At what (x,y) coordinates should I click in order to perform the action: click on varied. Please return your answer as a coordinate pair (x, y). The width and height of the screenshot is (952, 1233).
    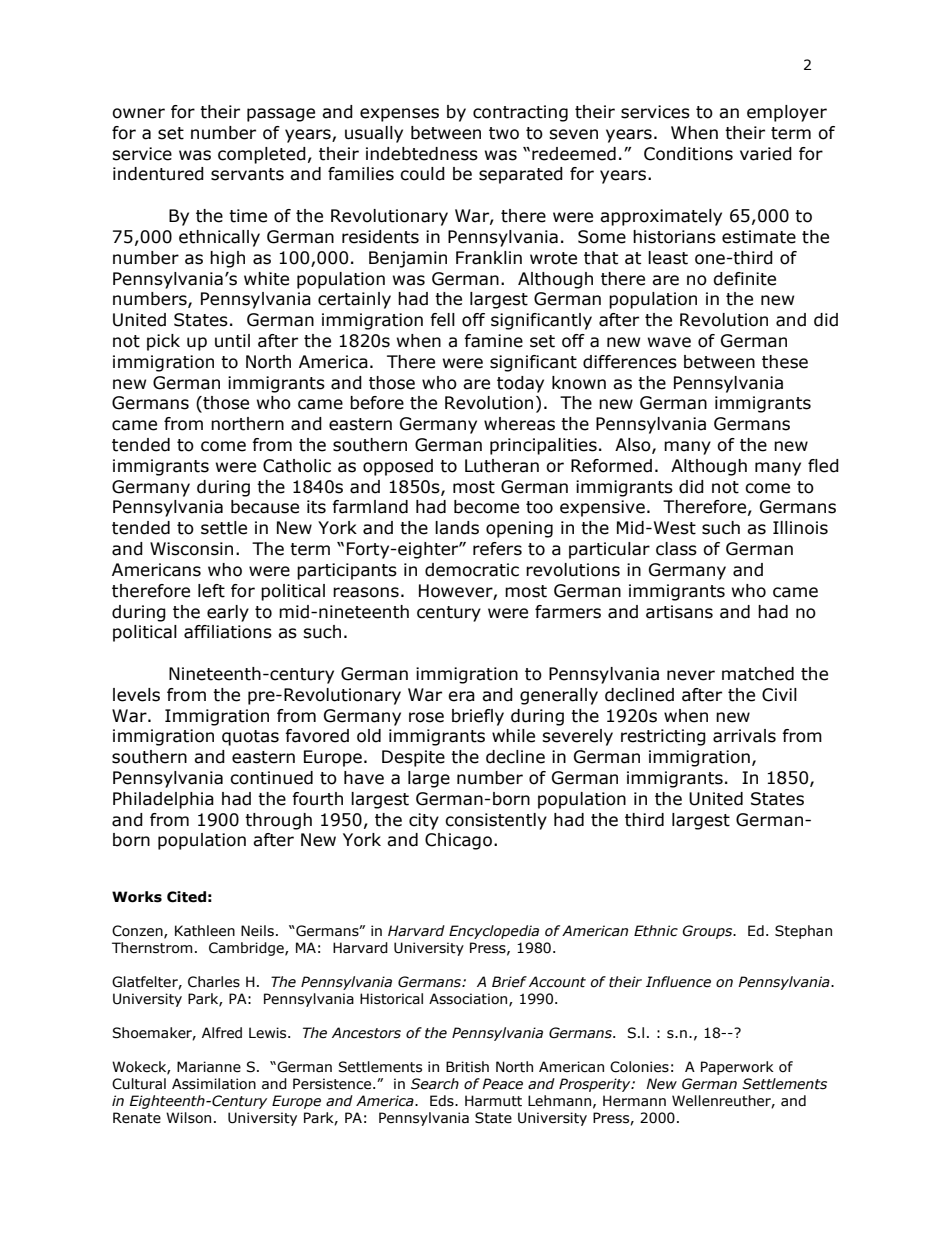
    Looking at the image, I should click on (766, 154).
